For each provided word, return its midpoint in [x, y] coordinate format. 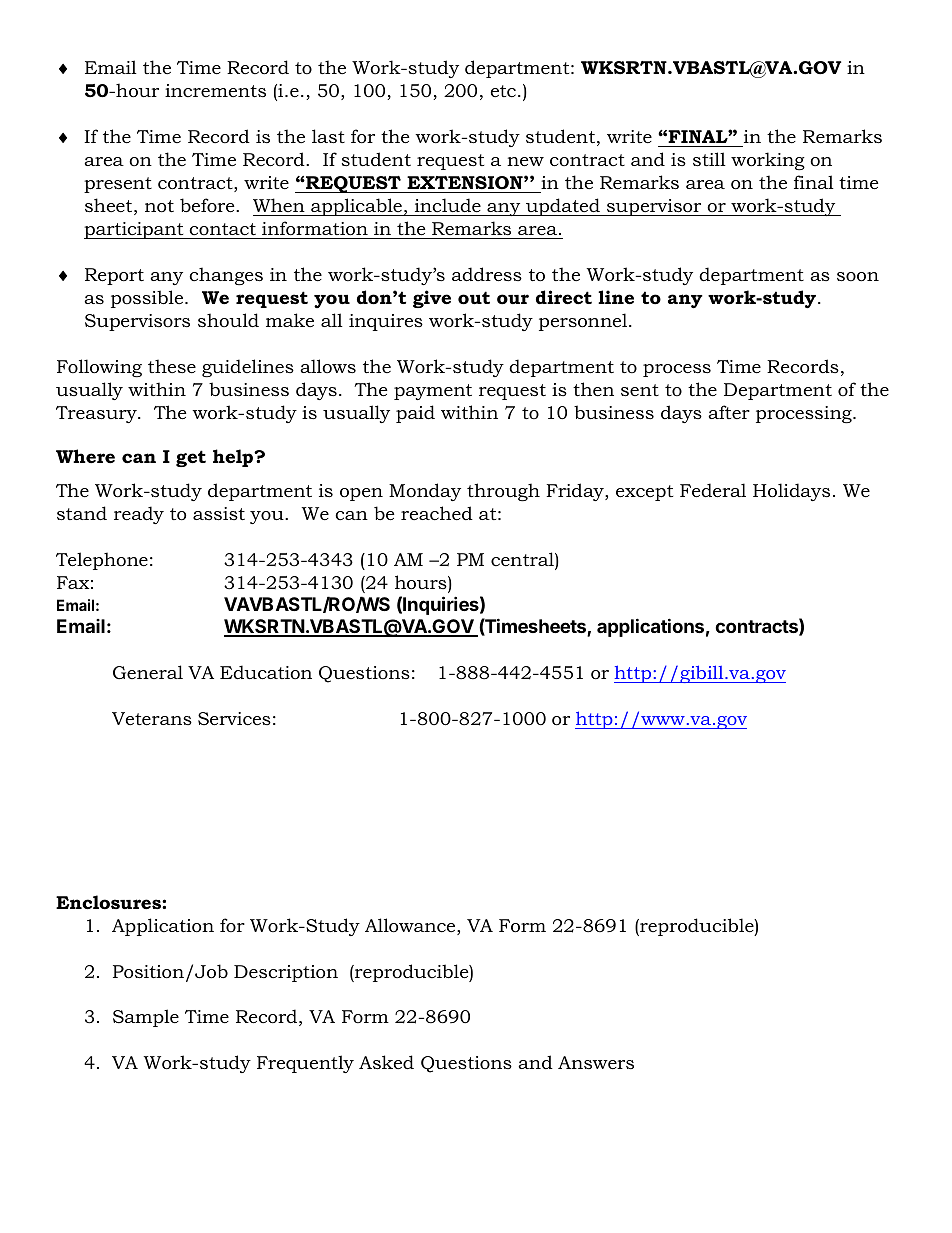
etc [503, 91]
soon [858, 277]
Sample [146, 1018]
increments [215, 90]
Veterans [152, 718]
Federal [713, 490]
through [503, 492]
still [709, 159]
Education [266, 672]
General [148, 672]
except [644, 493]
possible [148, 299]
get [191, 458]
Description [286, 973]
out [474, 298]
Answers [596, 1062]
